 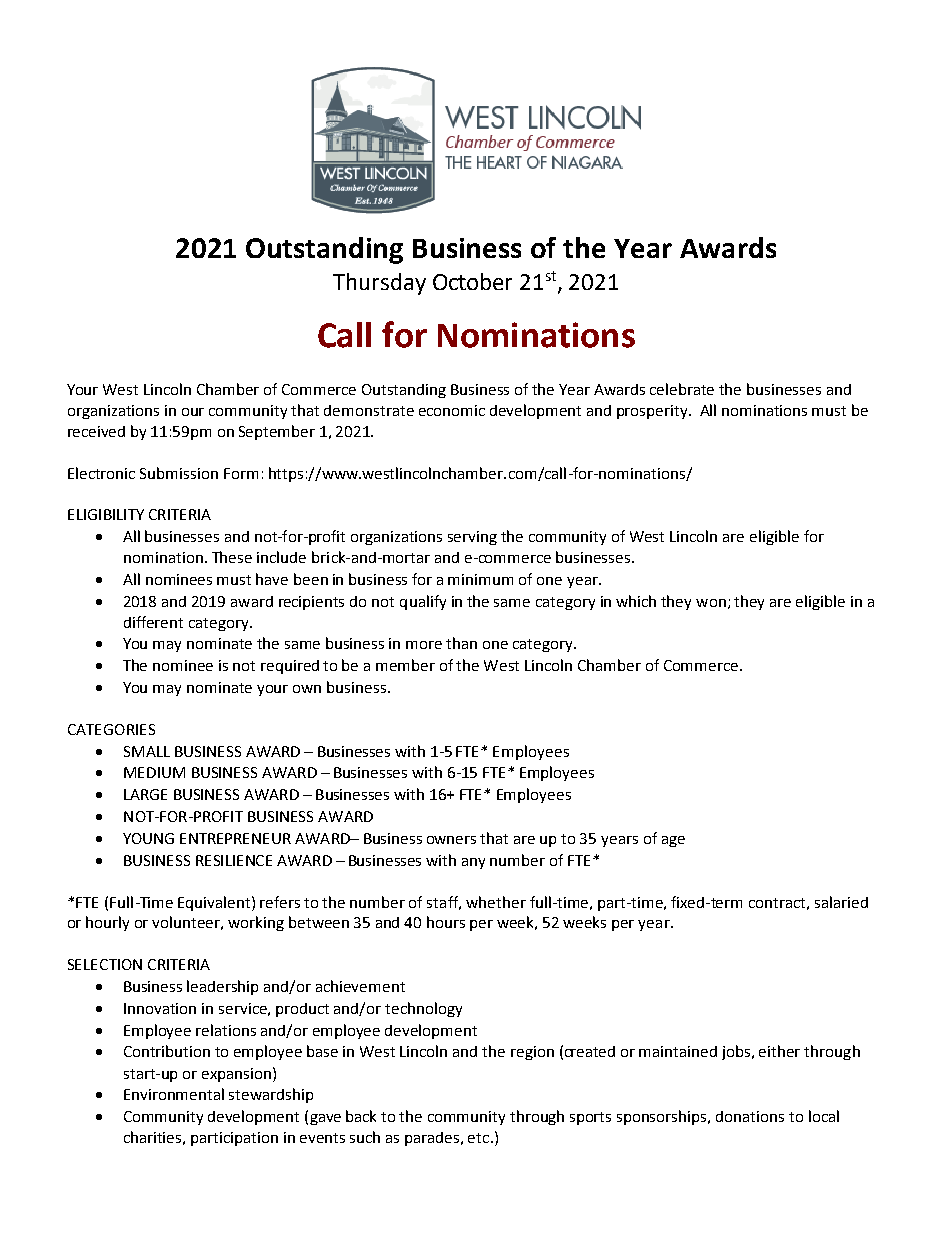 I want to click on won, so click(x=711, y=603).
